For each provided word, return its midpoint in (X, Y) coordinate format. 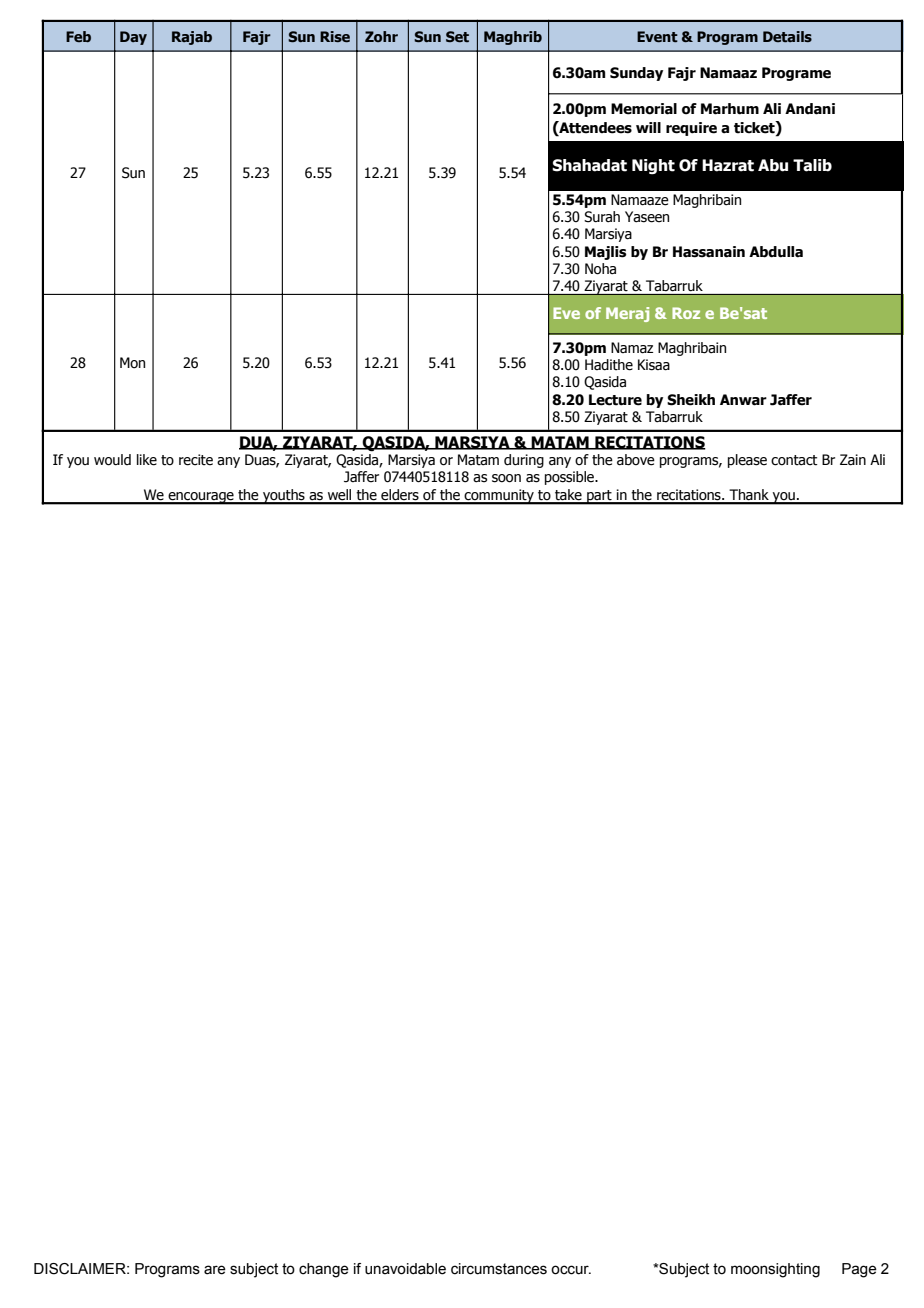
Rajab (192, 38)
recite (196, 460)
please (747, 461)
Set (457, 36)
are (215, 1270)
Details (787, 36)
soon (506, 478)
